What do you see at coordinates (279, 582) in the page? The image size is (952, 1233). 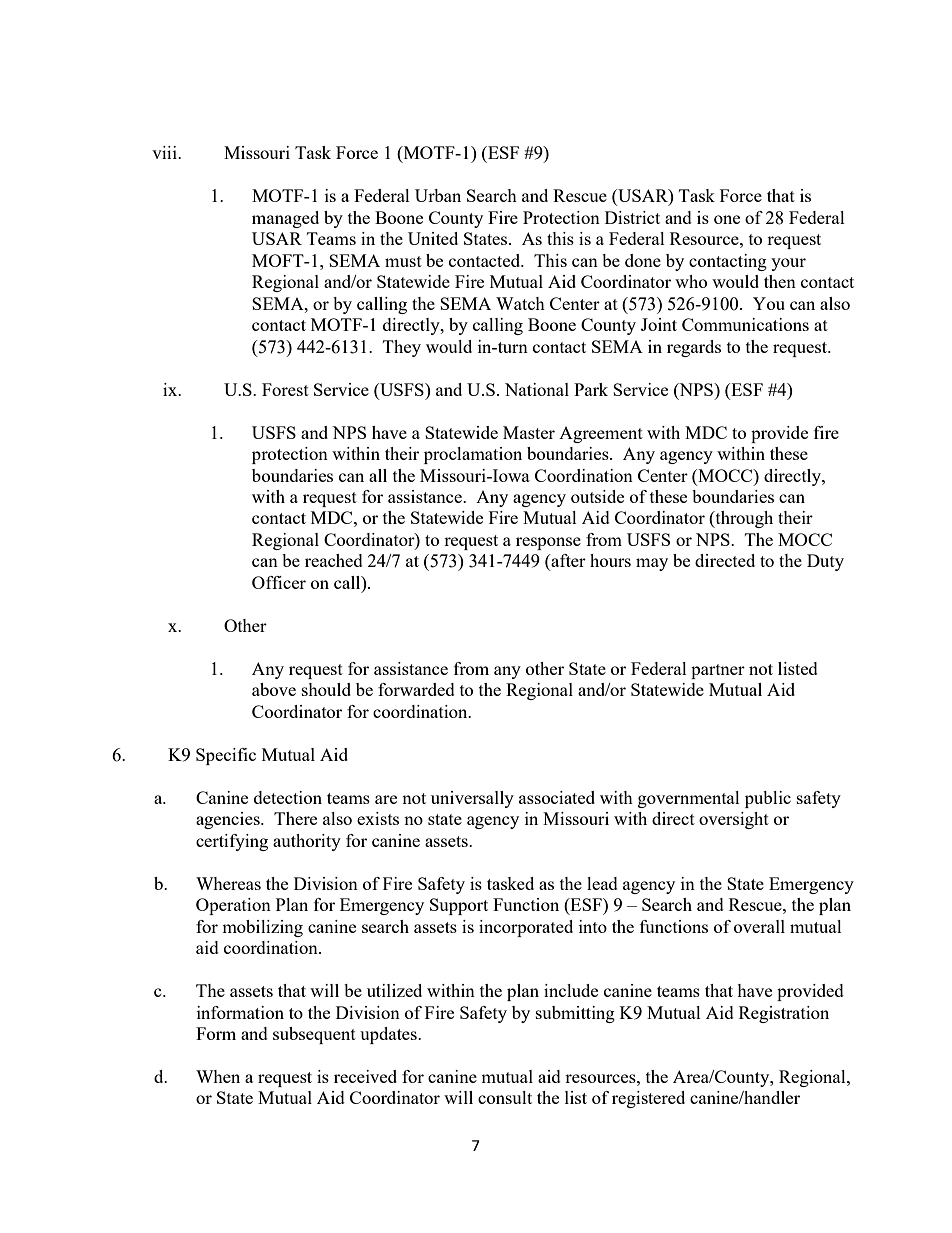 I see `Officer` at bounding box center [279, 582].
